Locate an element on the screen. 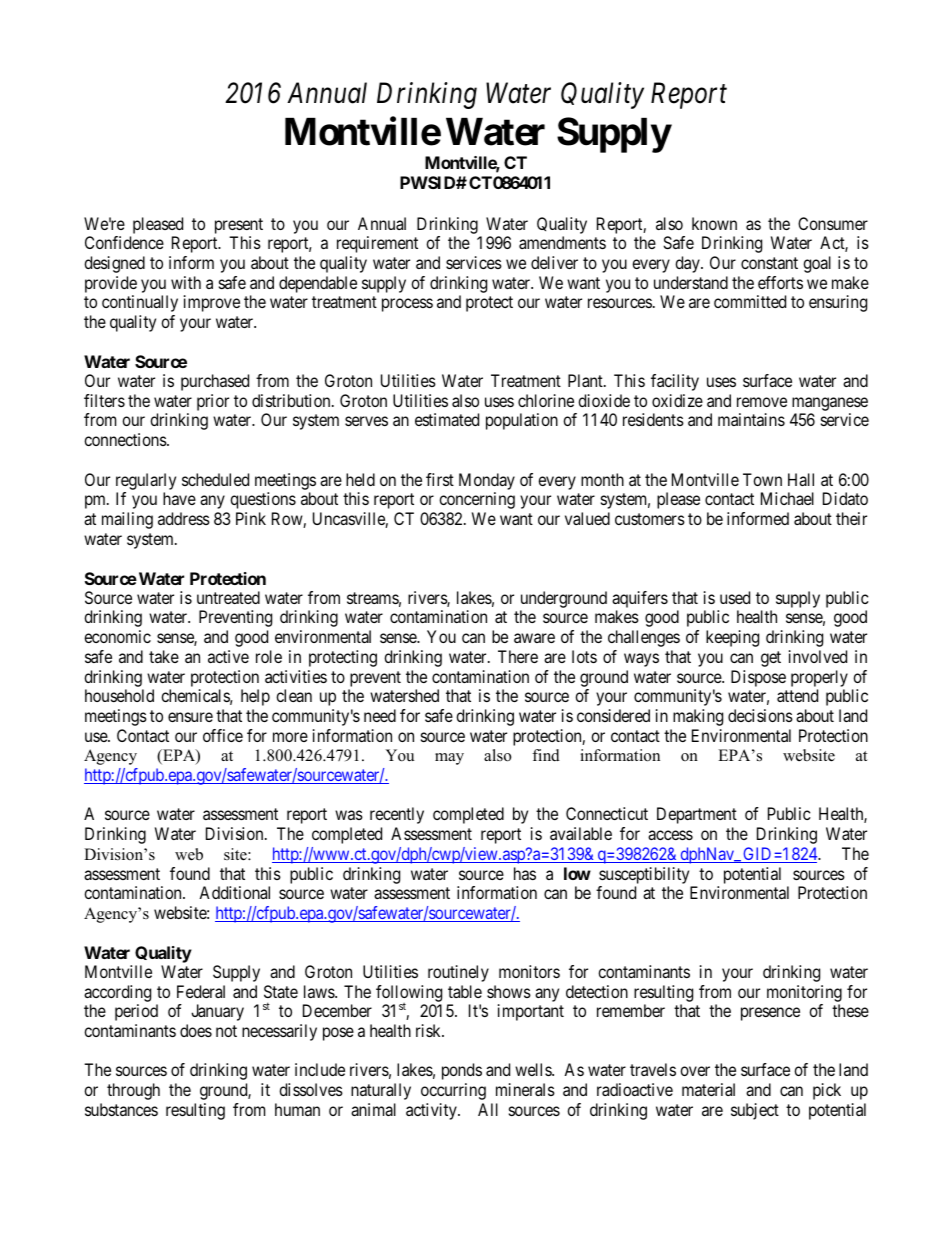 The height and width of the screenshot is (1233, 952). occurring is located at coordinates (453, 1091).
